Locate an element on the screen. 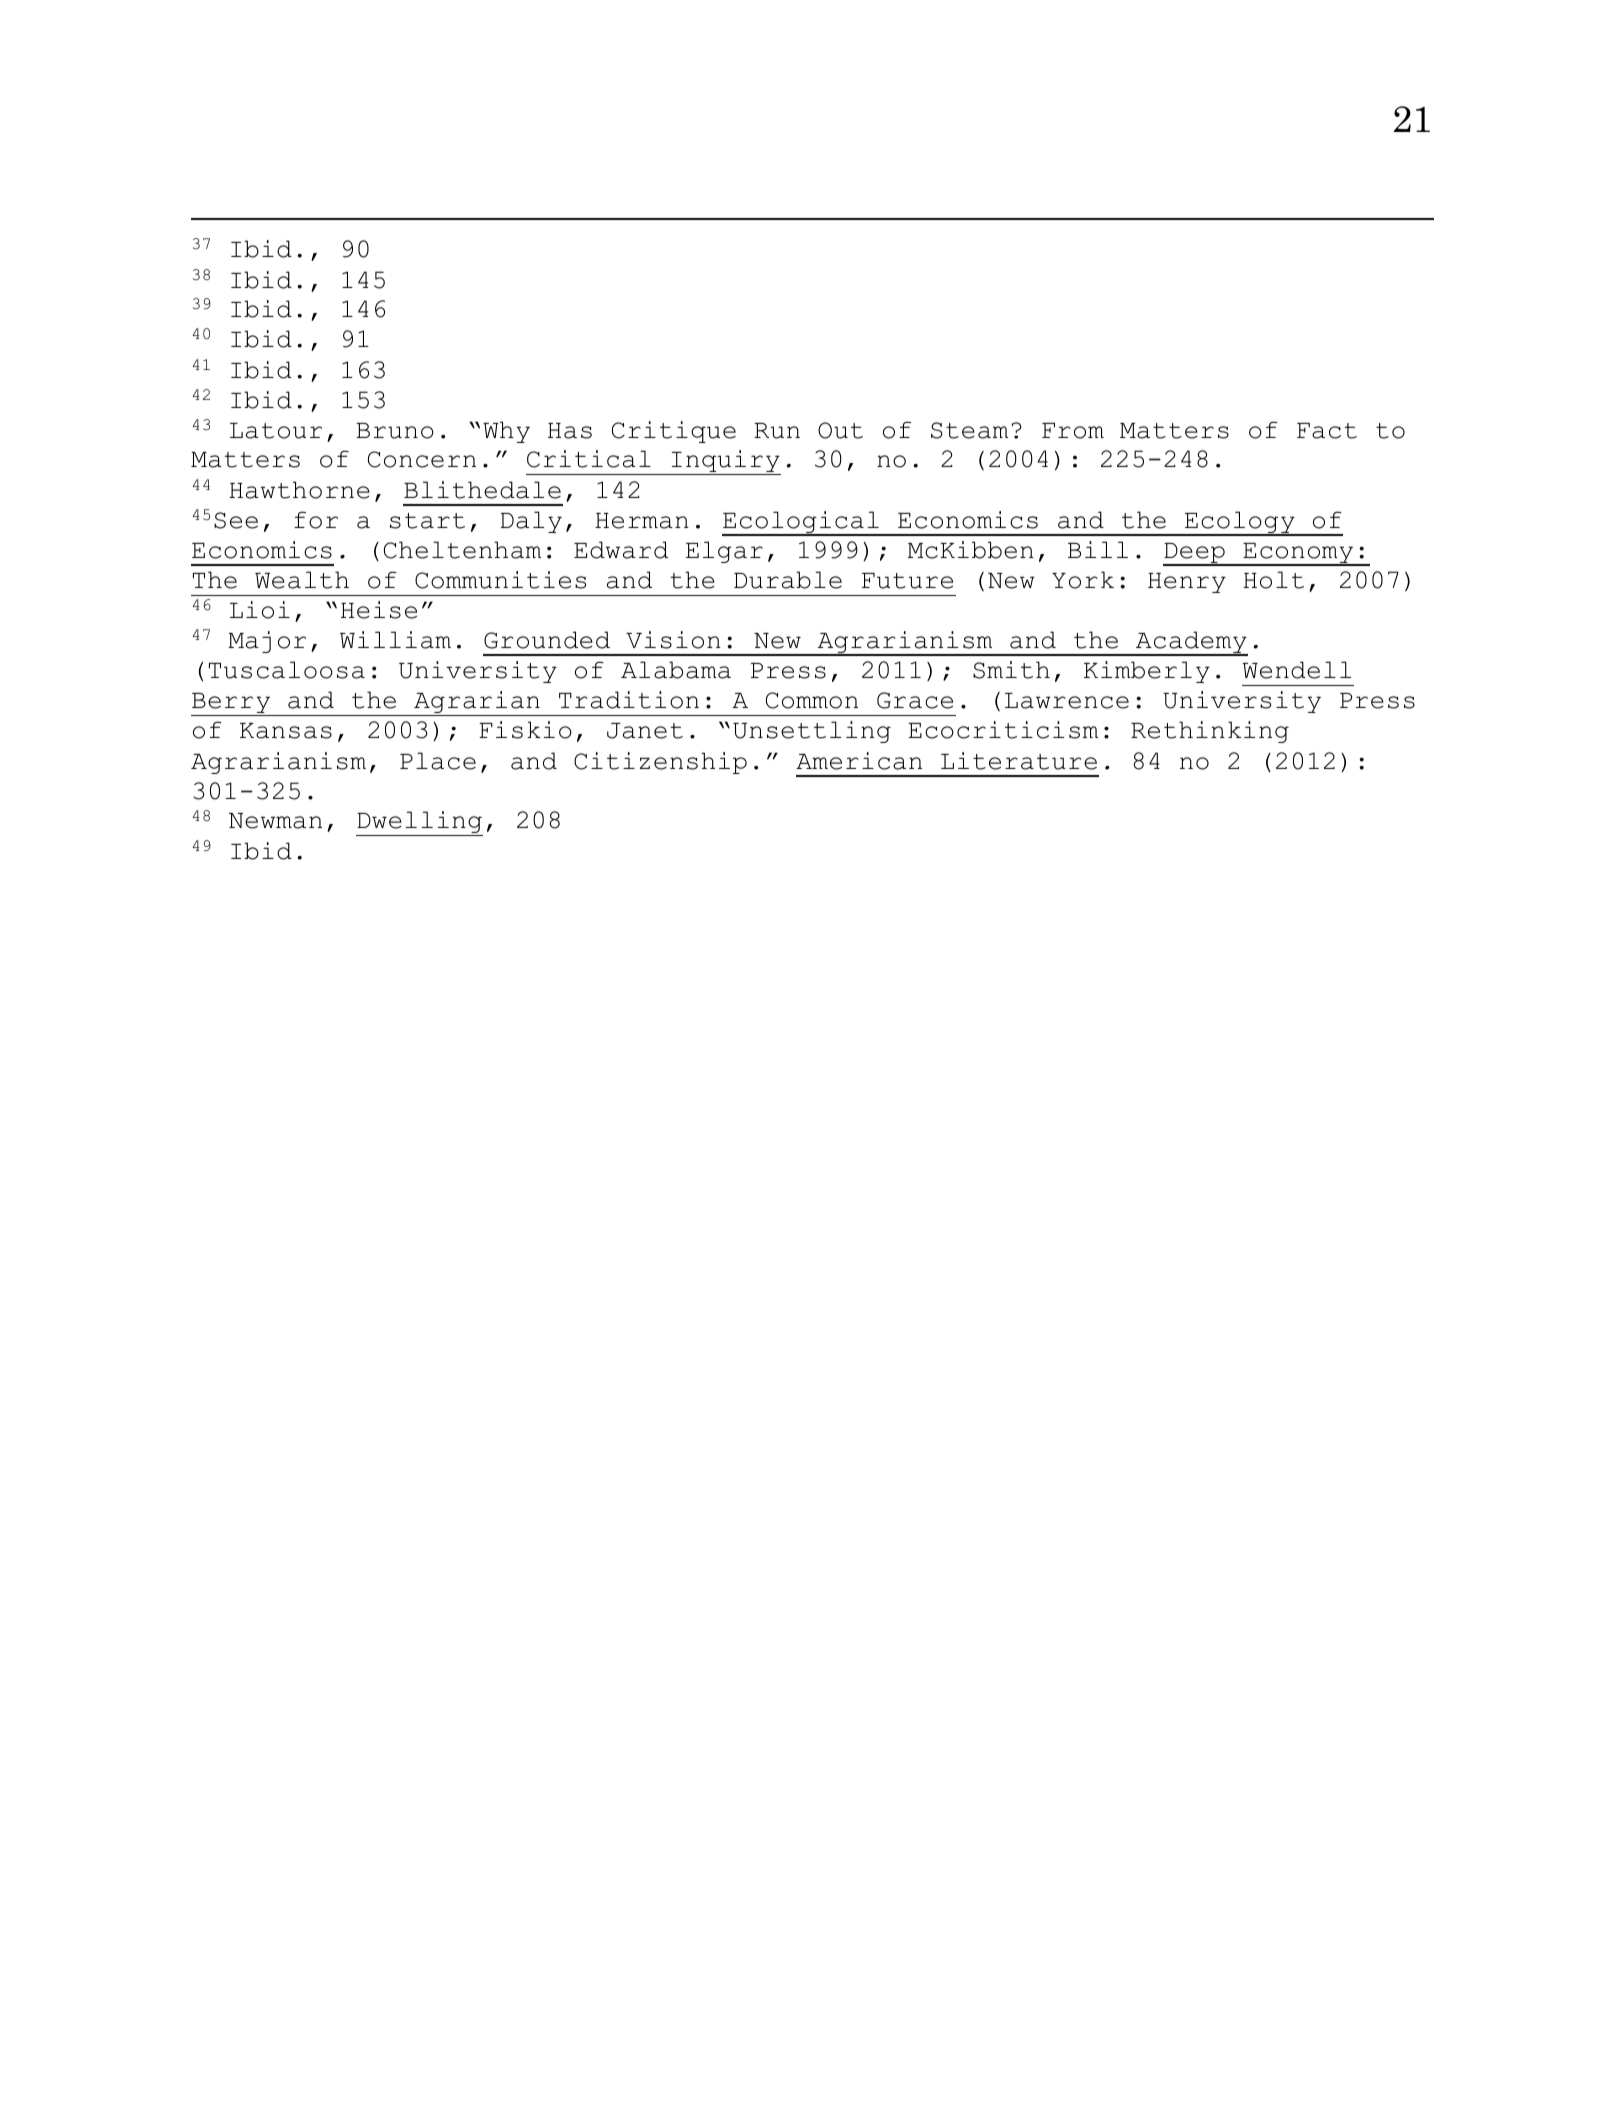 The image size is (1624, 2102). Academy is located at coordinates (1191, 643).
